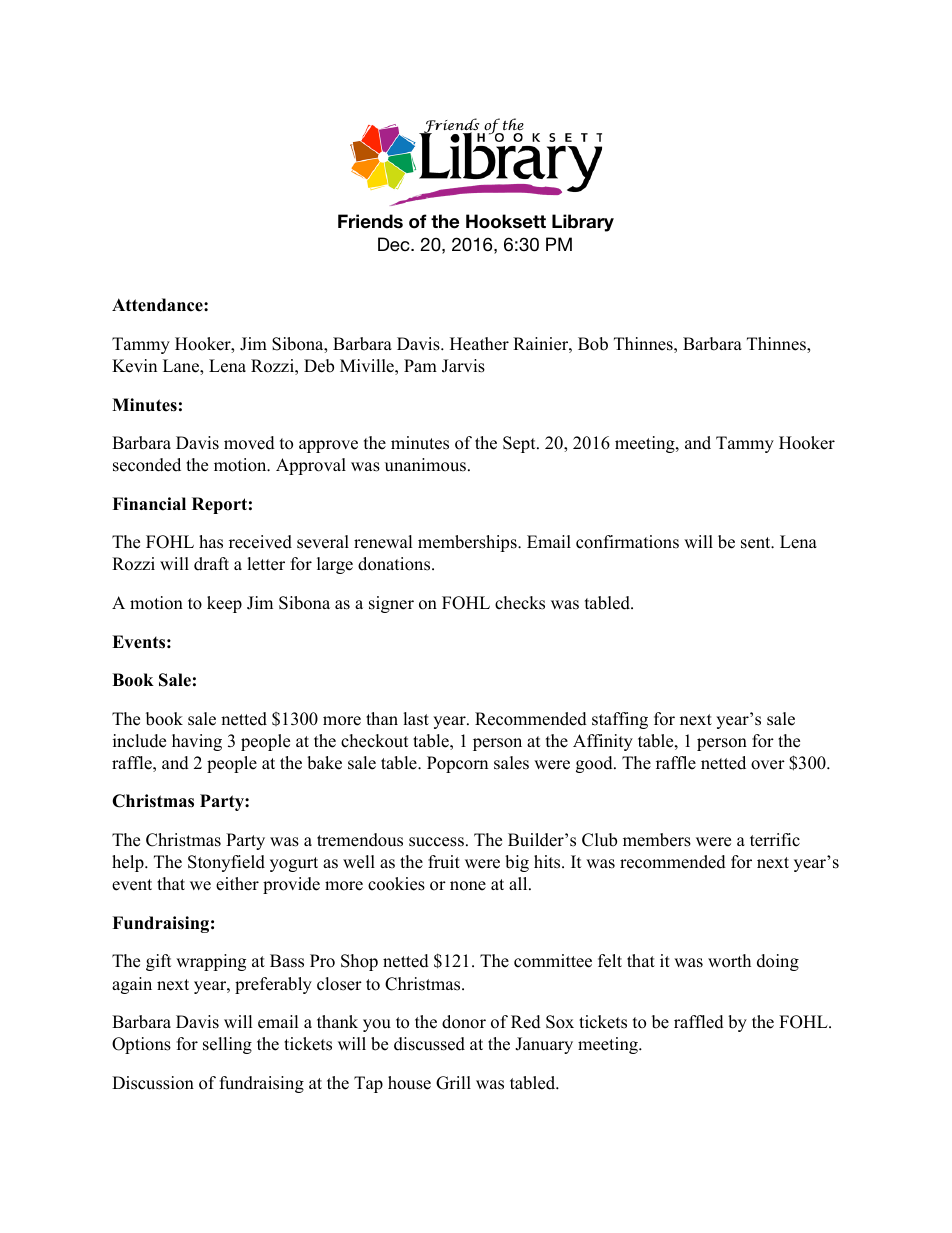 Image resolution: width=952 pixels, height=1233 pixels. What do you see at coordinates (391, 604) in the image?
I see `signer` at bounding box center [391, 604].
